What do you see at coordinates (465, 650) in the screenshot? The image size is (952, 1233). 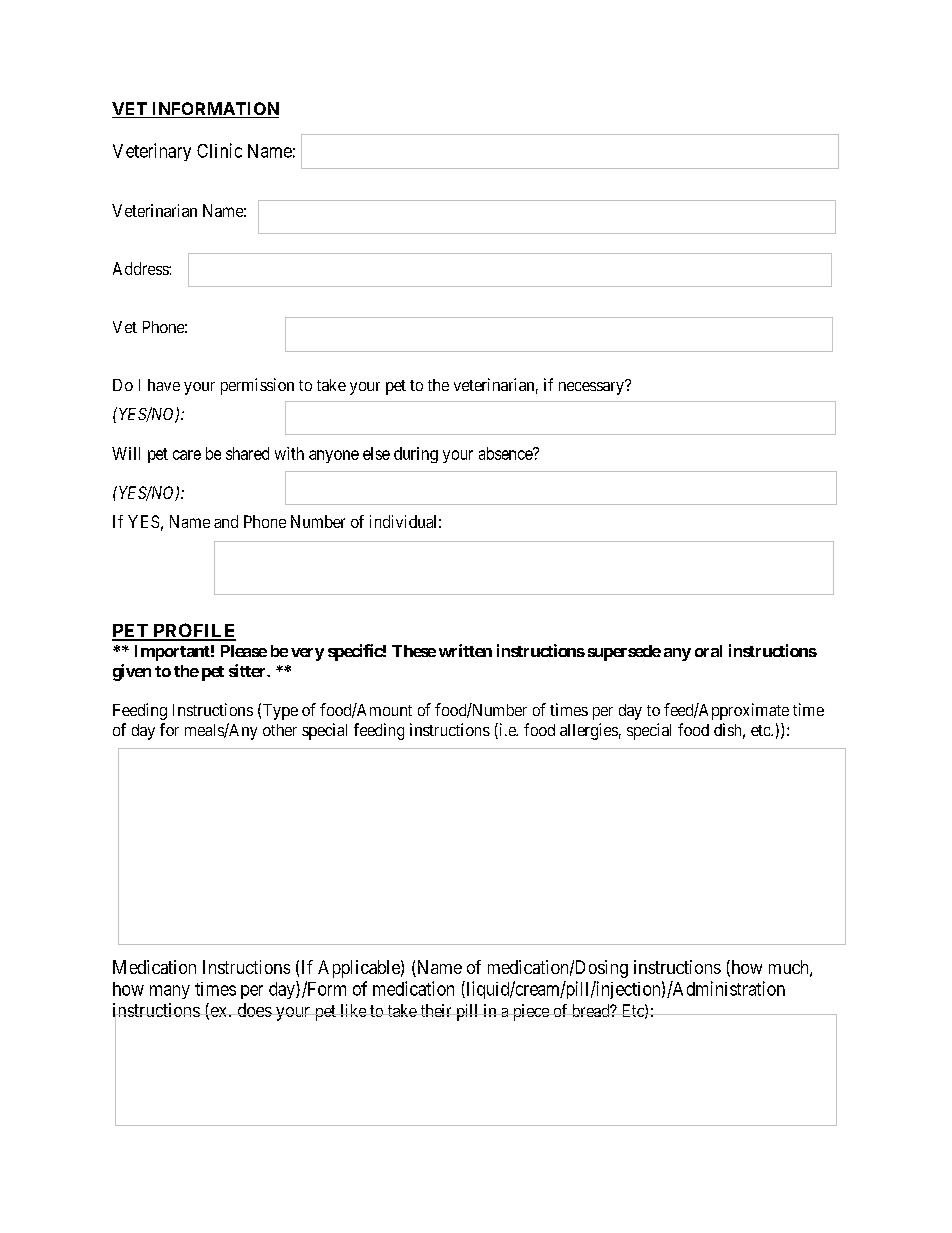 I see `written` at bounding box center [465, 650].
